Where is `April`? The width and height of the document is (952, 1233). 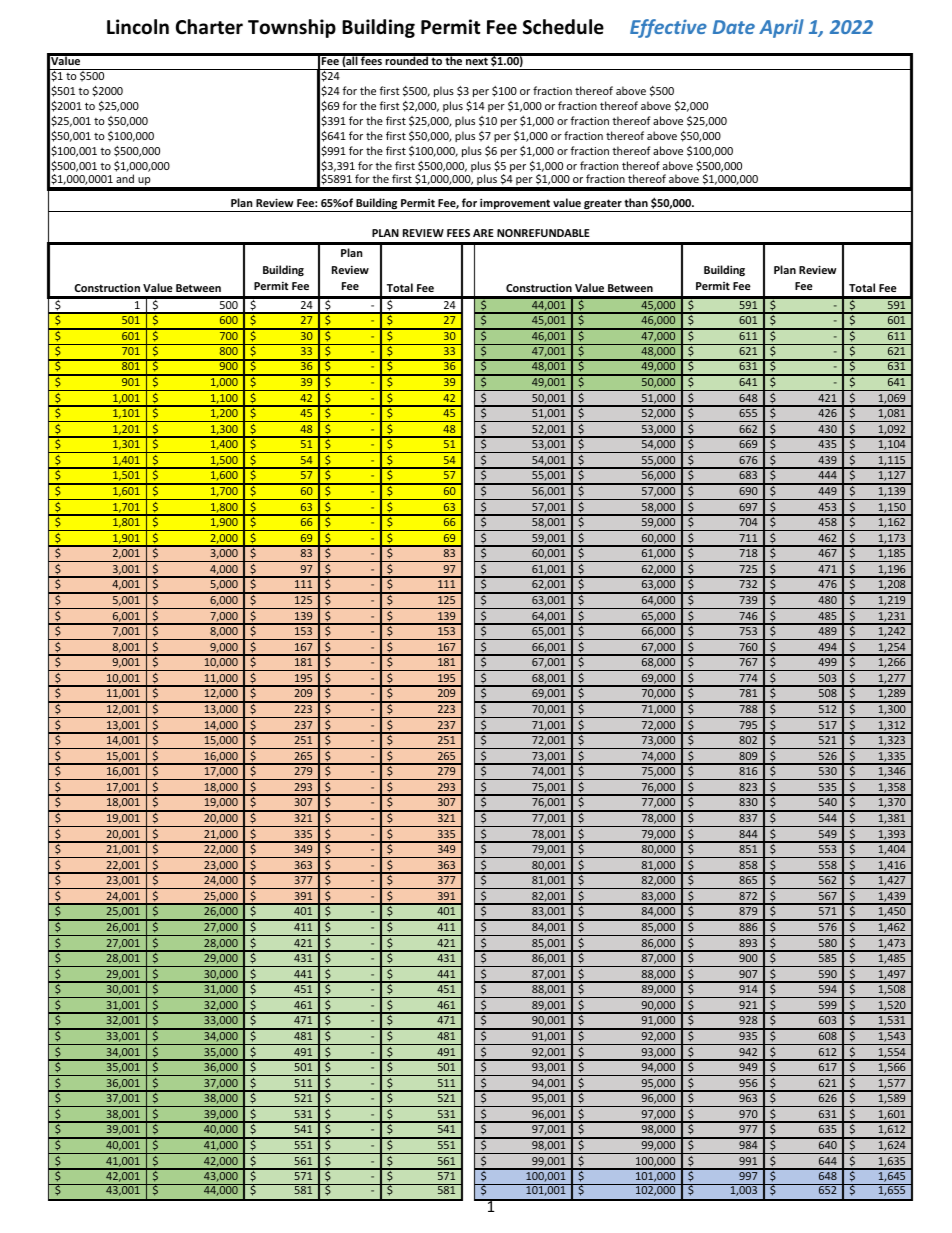 April is located at coordinates (781, 28).
